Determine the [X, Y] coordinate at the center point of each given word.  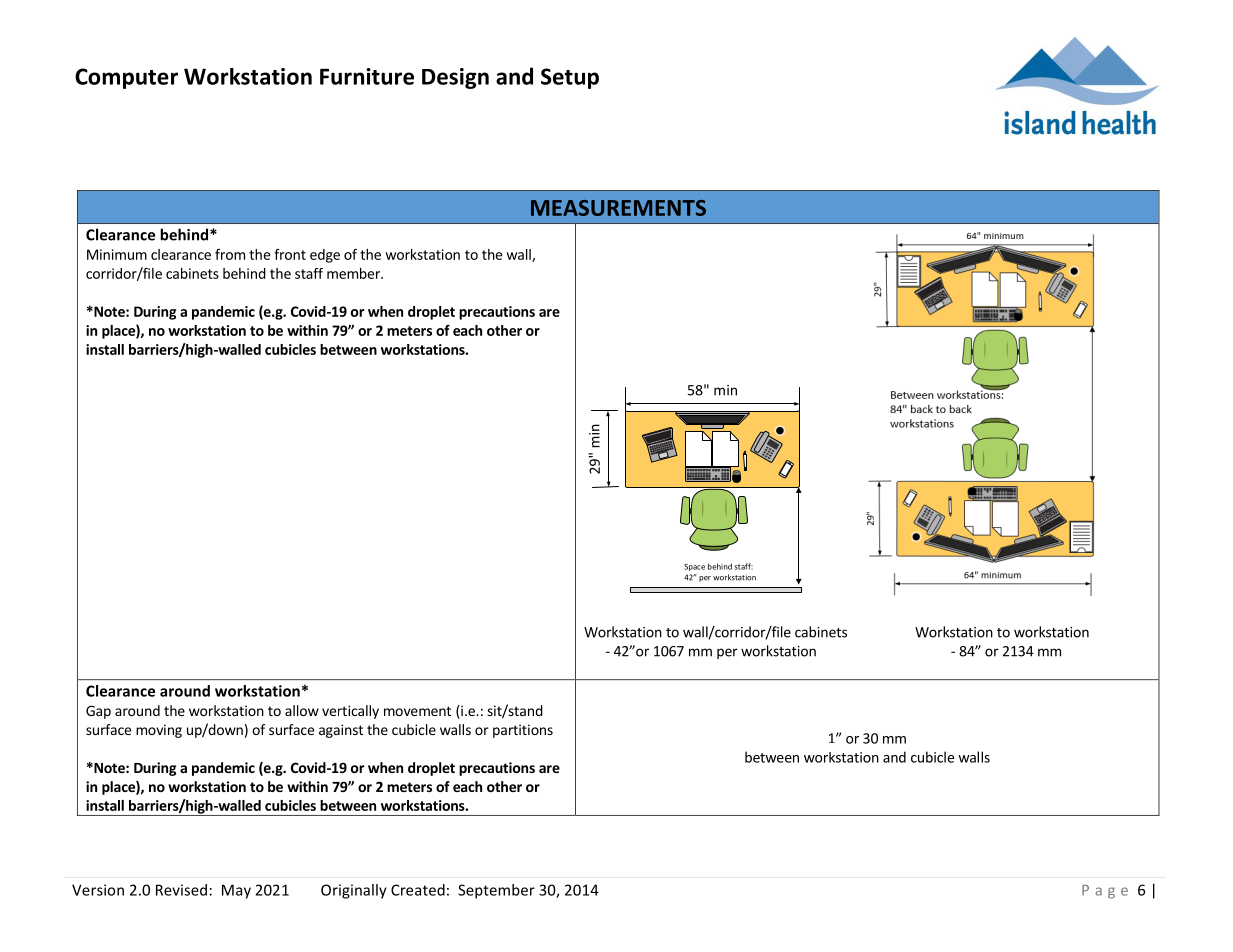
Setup [570, 78]
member [354, 273]
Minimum [117, 254]
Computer [126, 78]
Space [694, 567]
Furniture [367, 76]
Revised [181, 890]
